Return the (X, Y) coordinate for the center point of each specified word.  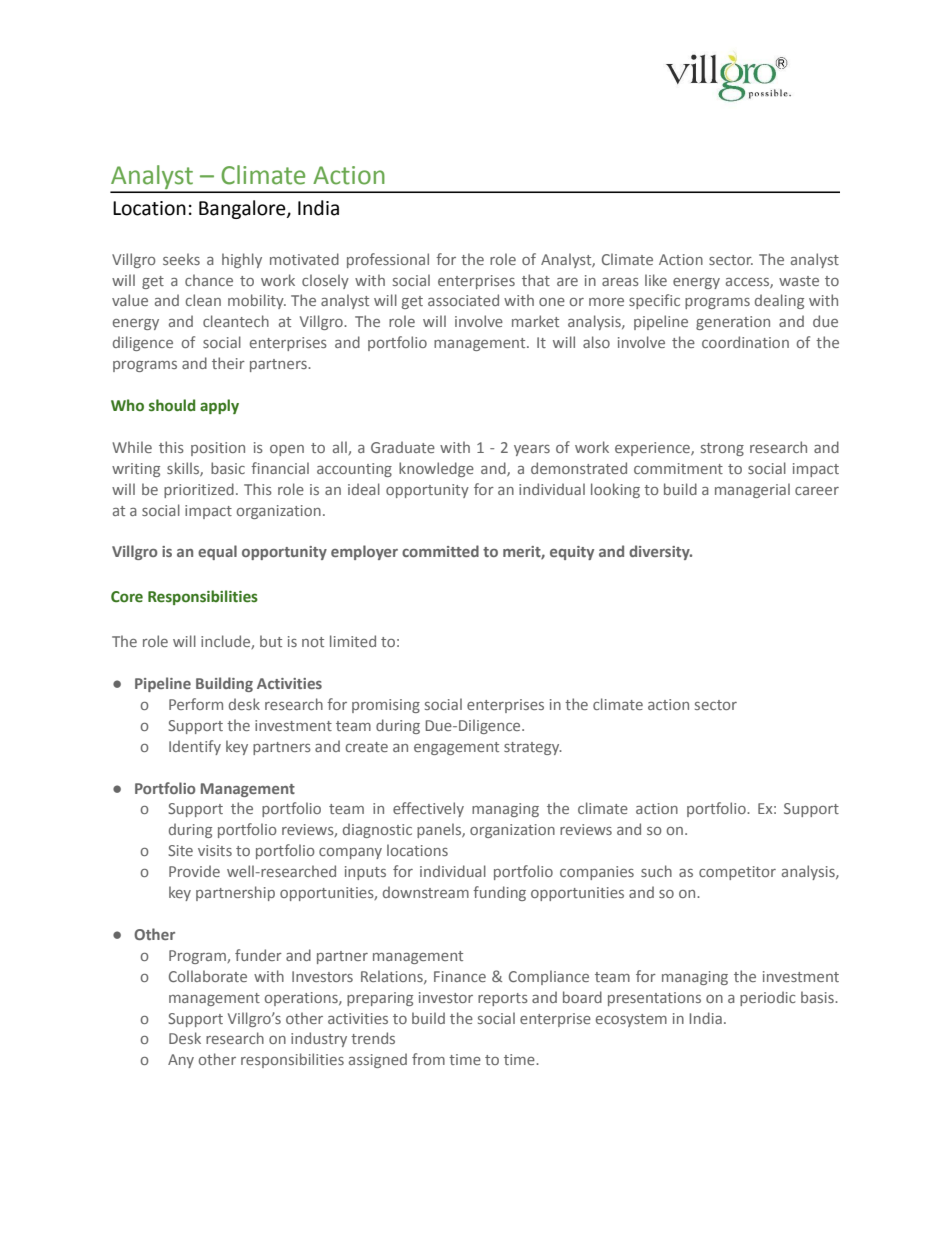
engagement (456, 748)
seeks (181, 259)
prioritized (199, 490)
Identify (195, 747)
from (428, 1059)
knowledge (436, 469)
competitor (737, 873)
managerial (752, 490)
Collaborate (208, 976)
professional (388, 260)
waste (799, 281)
